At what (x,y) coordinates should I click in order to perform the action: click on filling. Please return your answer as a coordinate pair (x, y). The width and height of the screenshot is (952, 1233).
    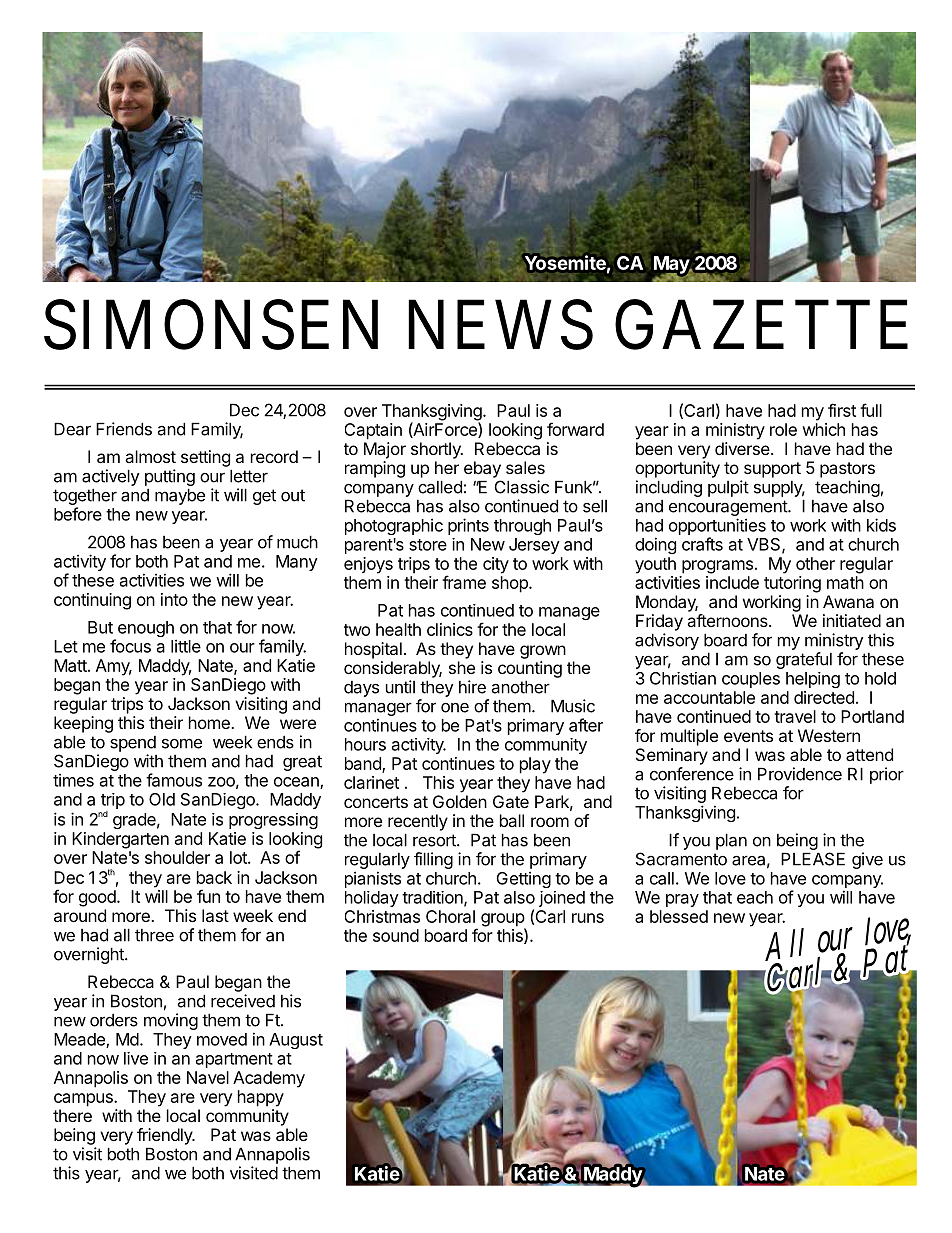
    Looking at the image, I should click on (433, 860).
